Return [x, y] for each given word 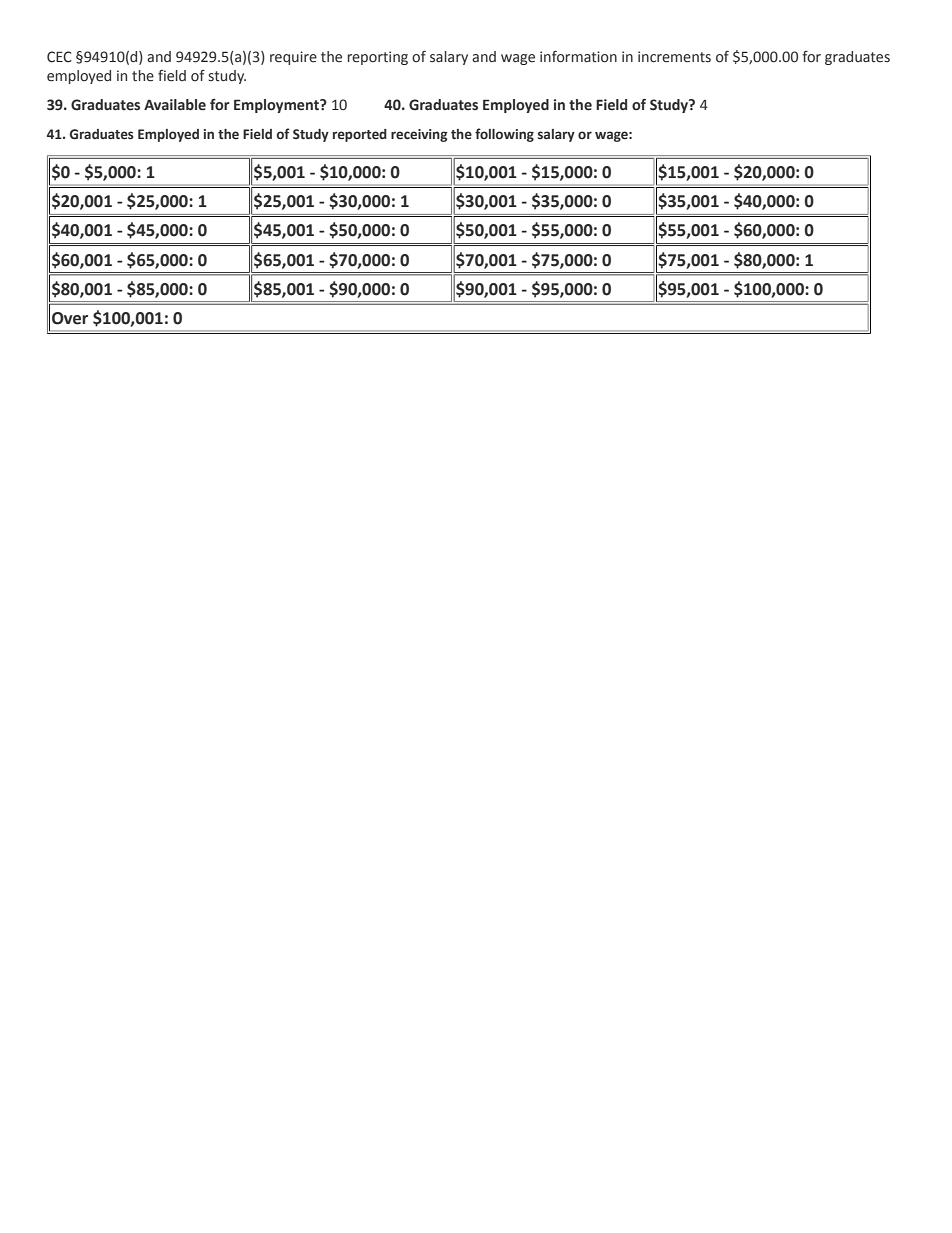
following [504, 135]
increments [674, 57]
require [293, 58]
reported [360, 135]
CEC [59, 57]
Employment [277, 106]
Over [70, 318]
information [578, 57]
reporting [378, 58]
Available [175, 105]
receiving [419, 135]
